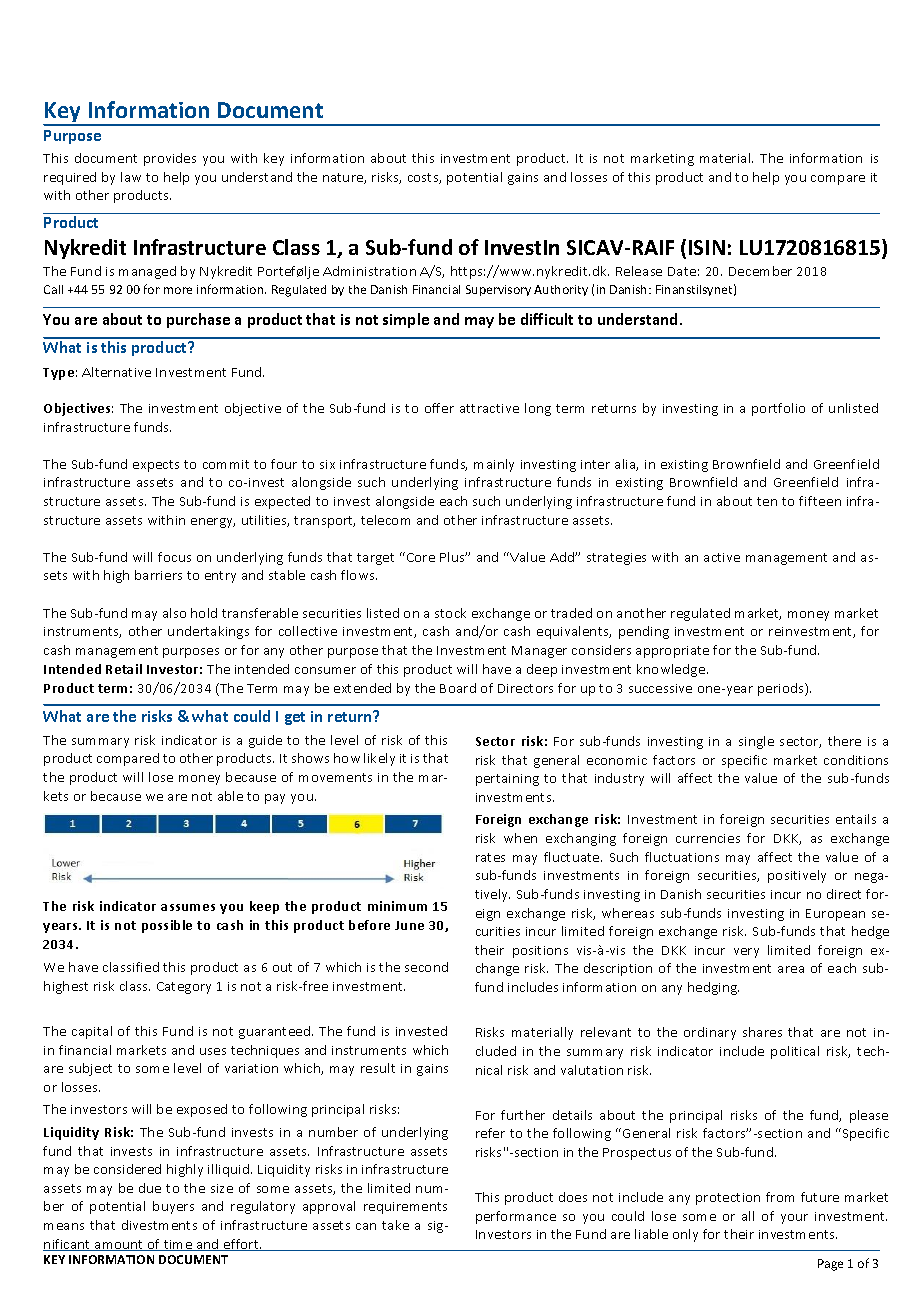 The height and width of the page is (1307, 924). What do you see at coordinates (184, 988) in the page?
I see `Category` at bounding box center [184, 988].
